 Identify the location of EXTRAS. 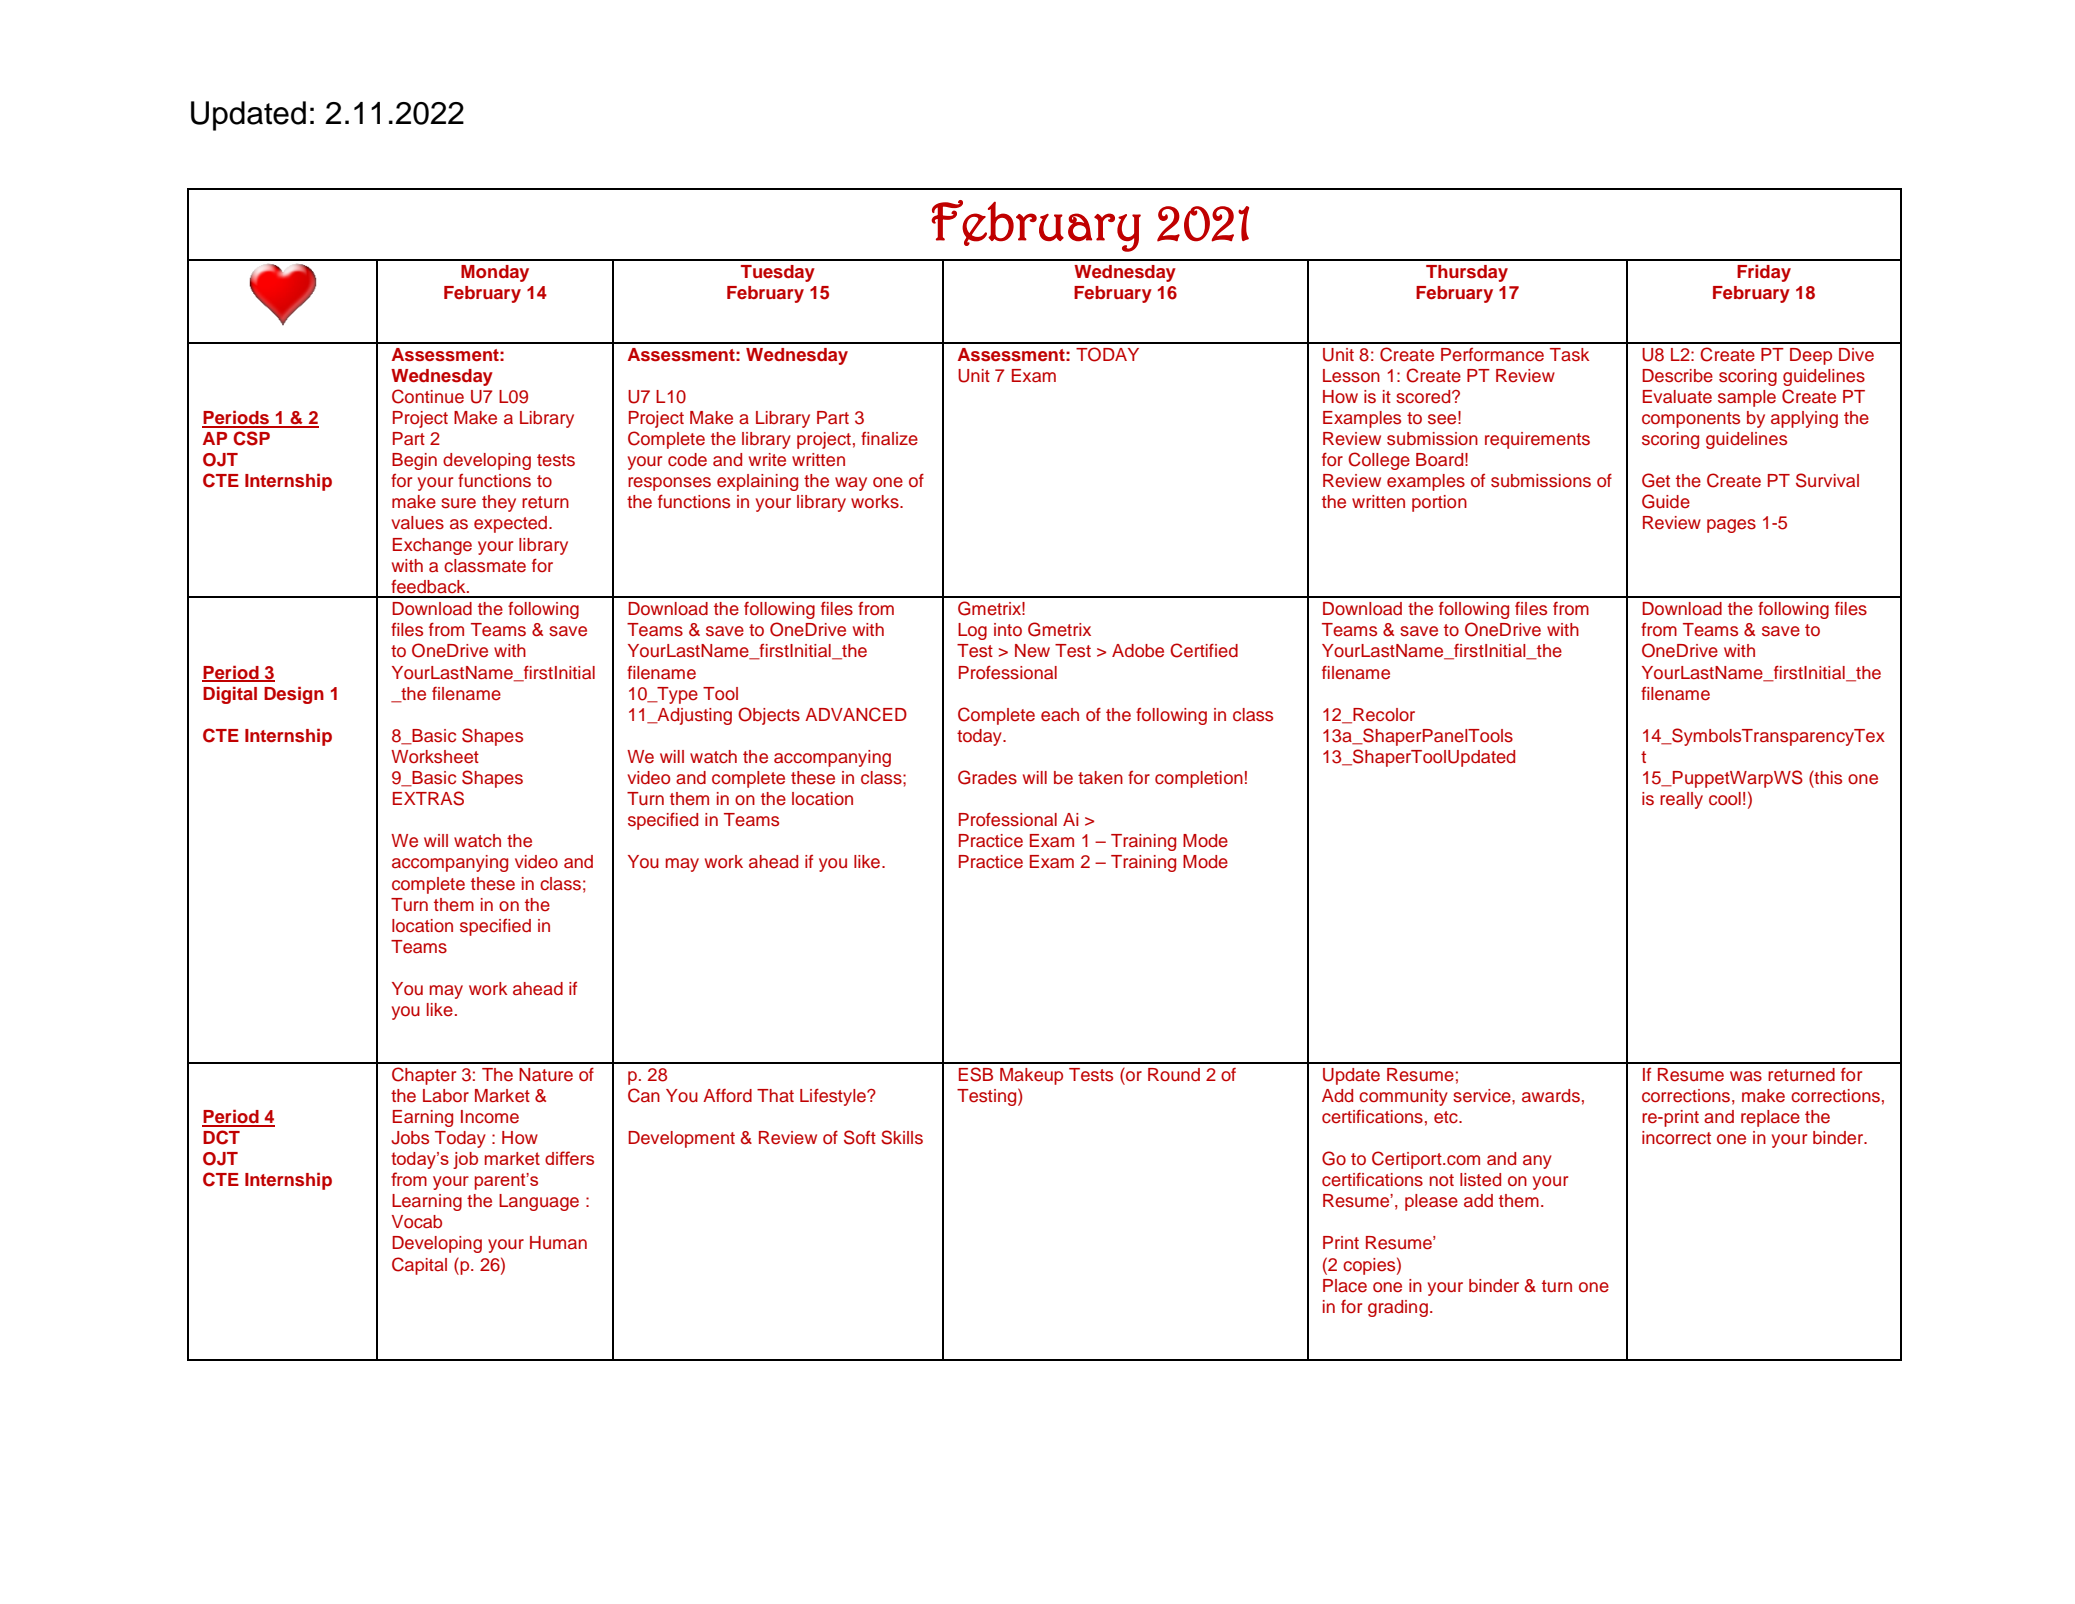
(428, 798).
